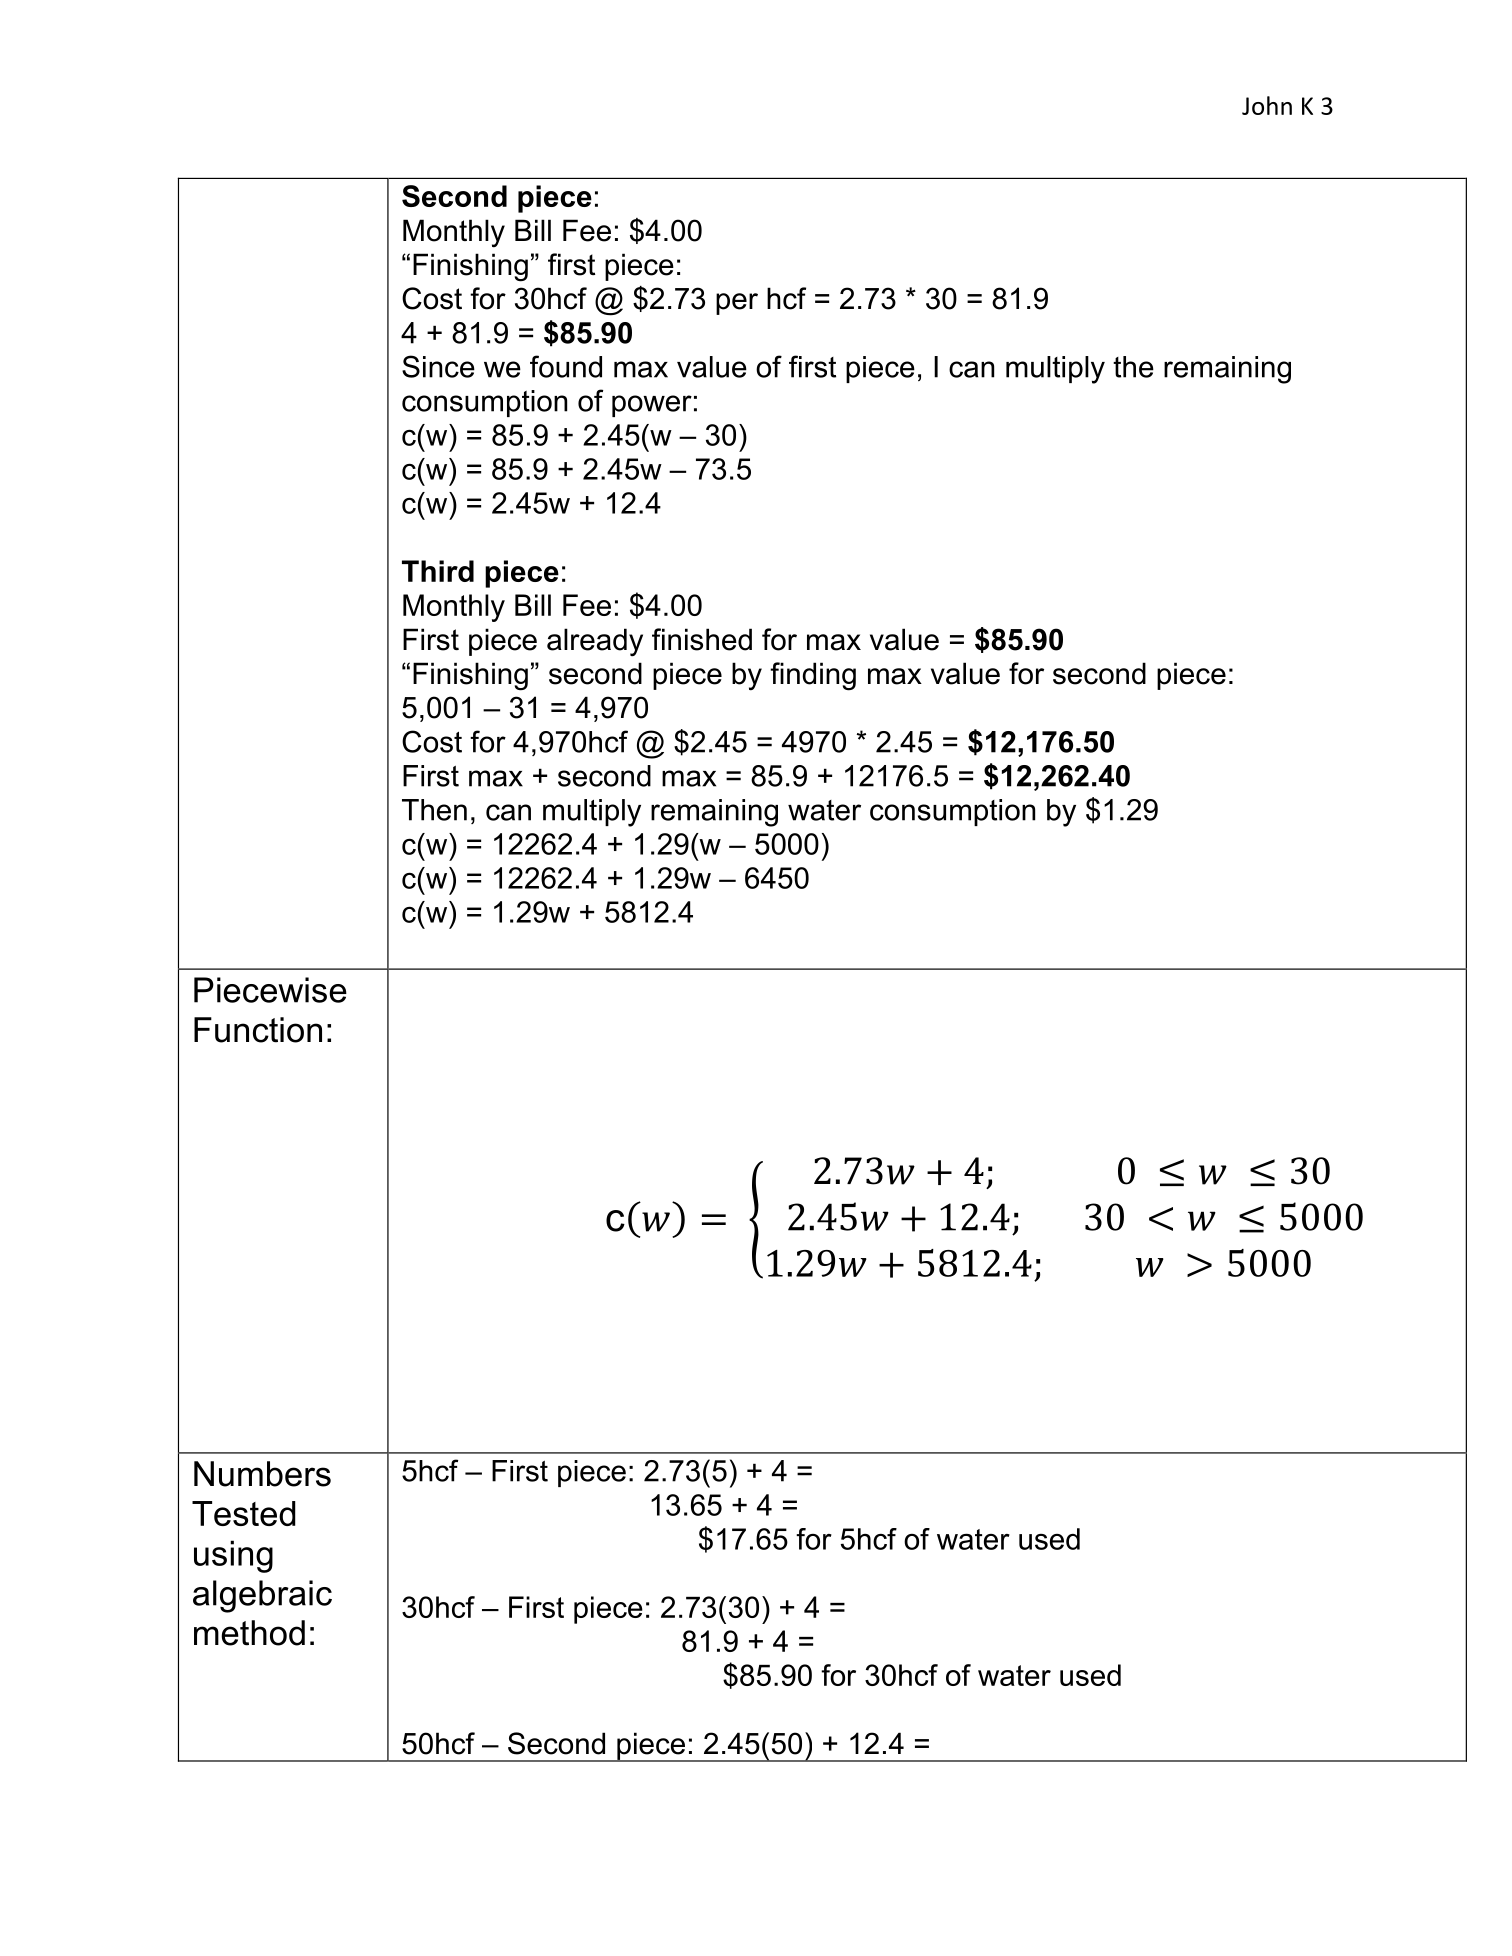 This screenshot has height=1956, width=1512. Describe the element at coordinates (262, 1596) in the screenshot. I see `algebraic` at that location.
